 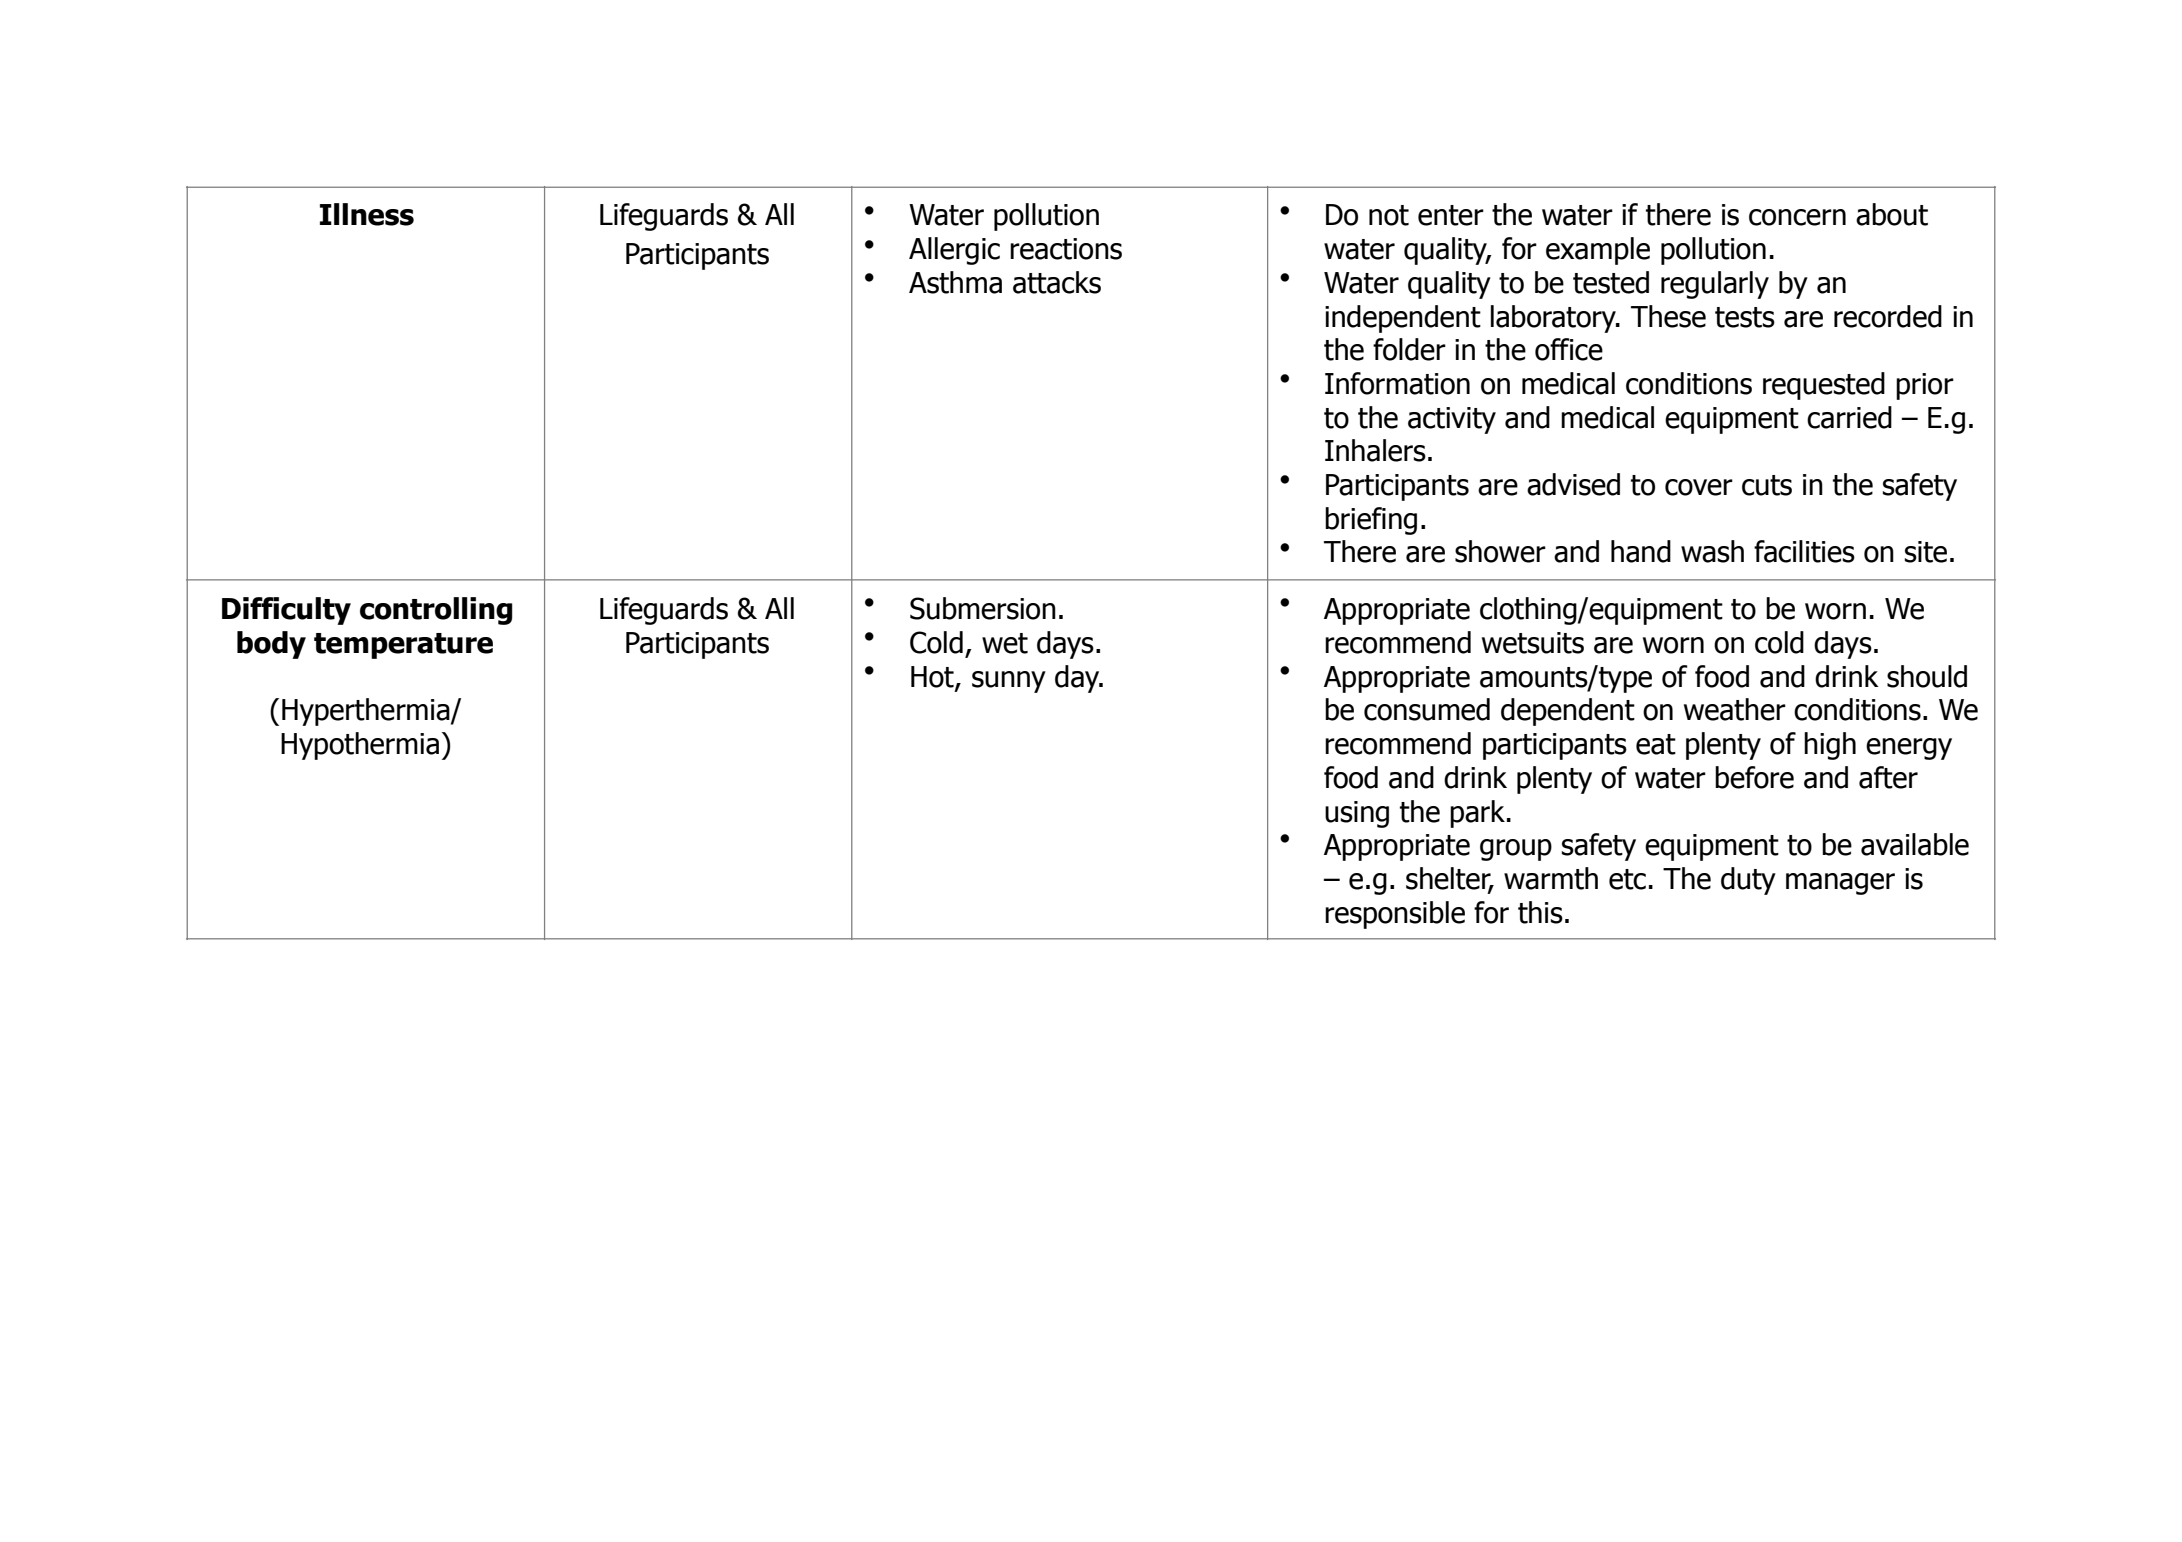 I want to click on Submersion, so click(x=983, y=608).
